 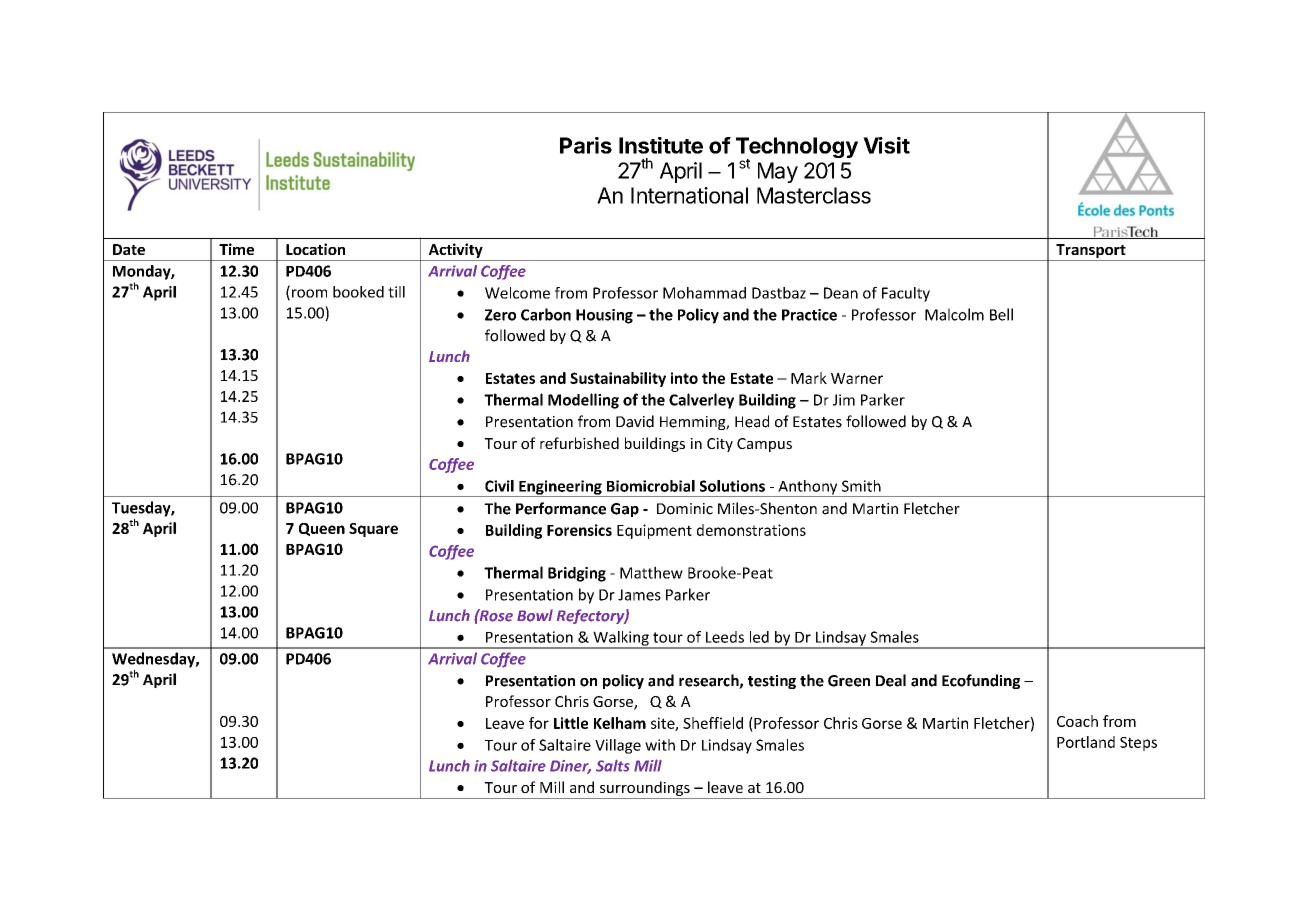 What do you see at coordinates (236, 249) in the screenshot?
I see `Time` at bounding box center [236, 249].
